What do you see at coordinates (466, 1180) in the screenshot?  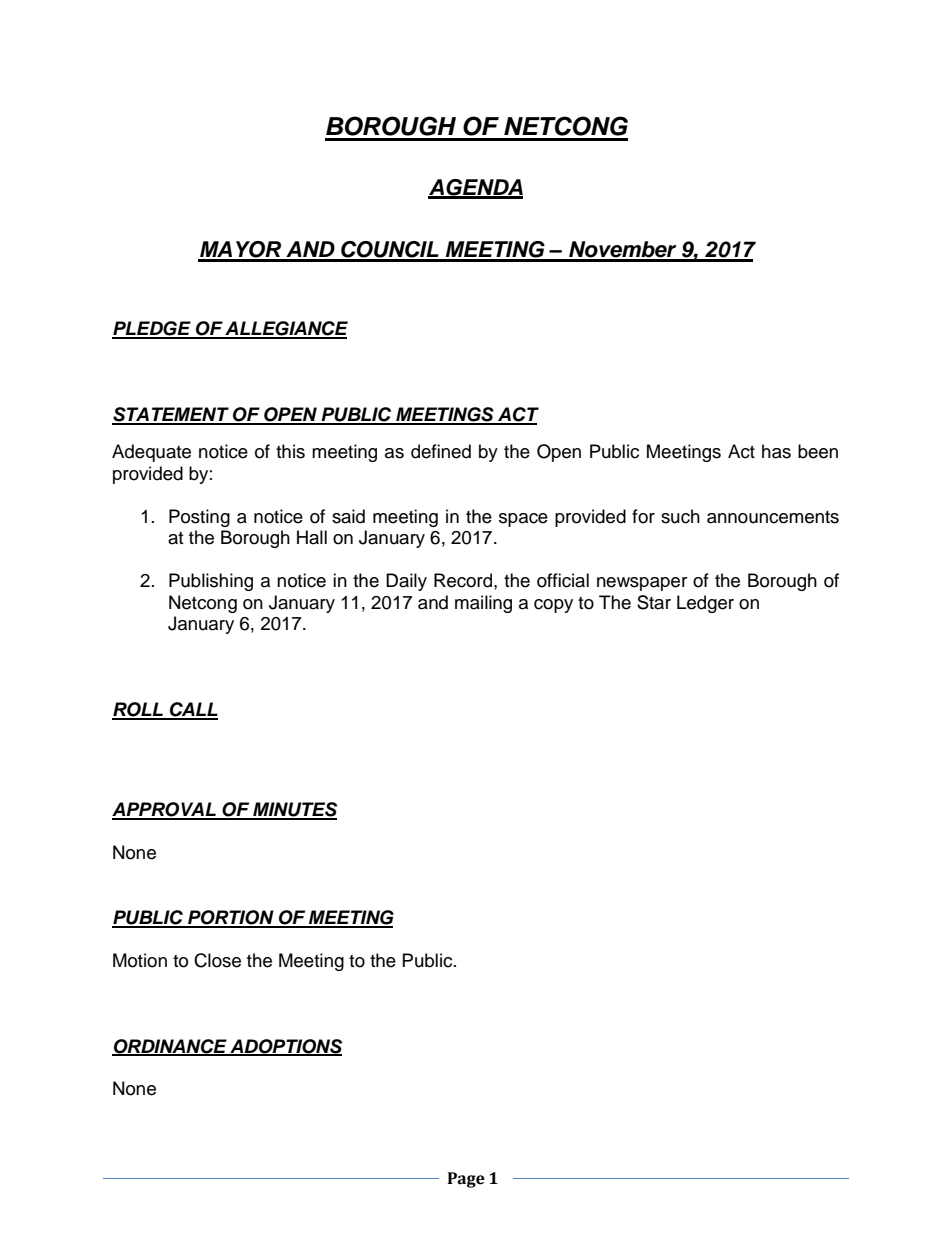 I see `Page` at bounding box center [466, 1180].
